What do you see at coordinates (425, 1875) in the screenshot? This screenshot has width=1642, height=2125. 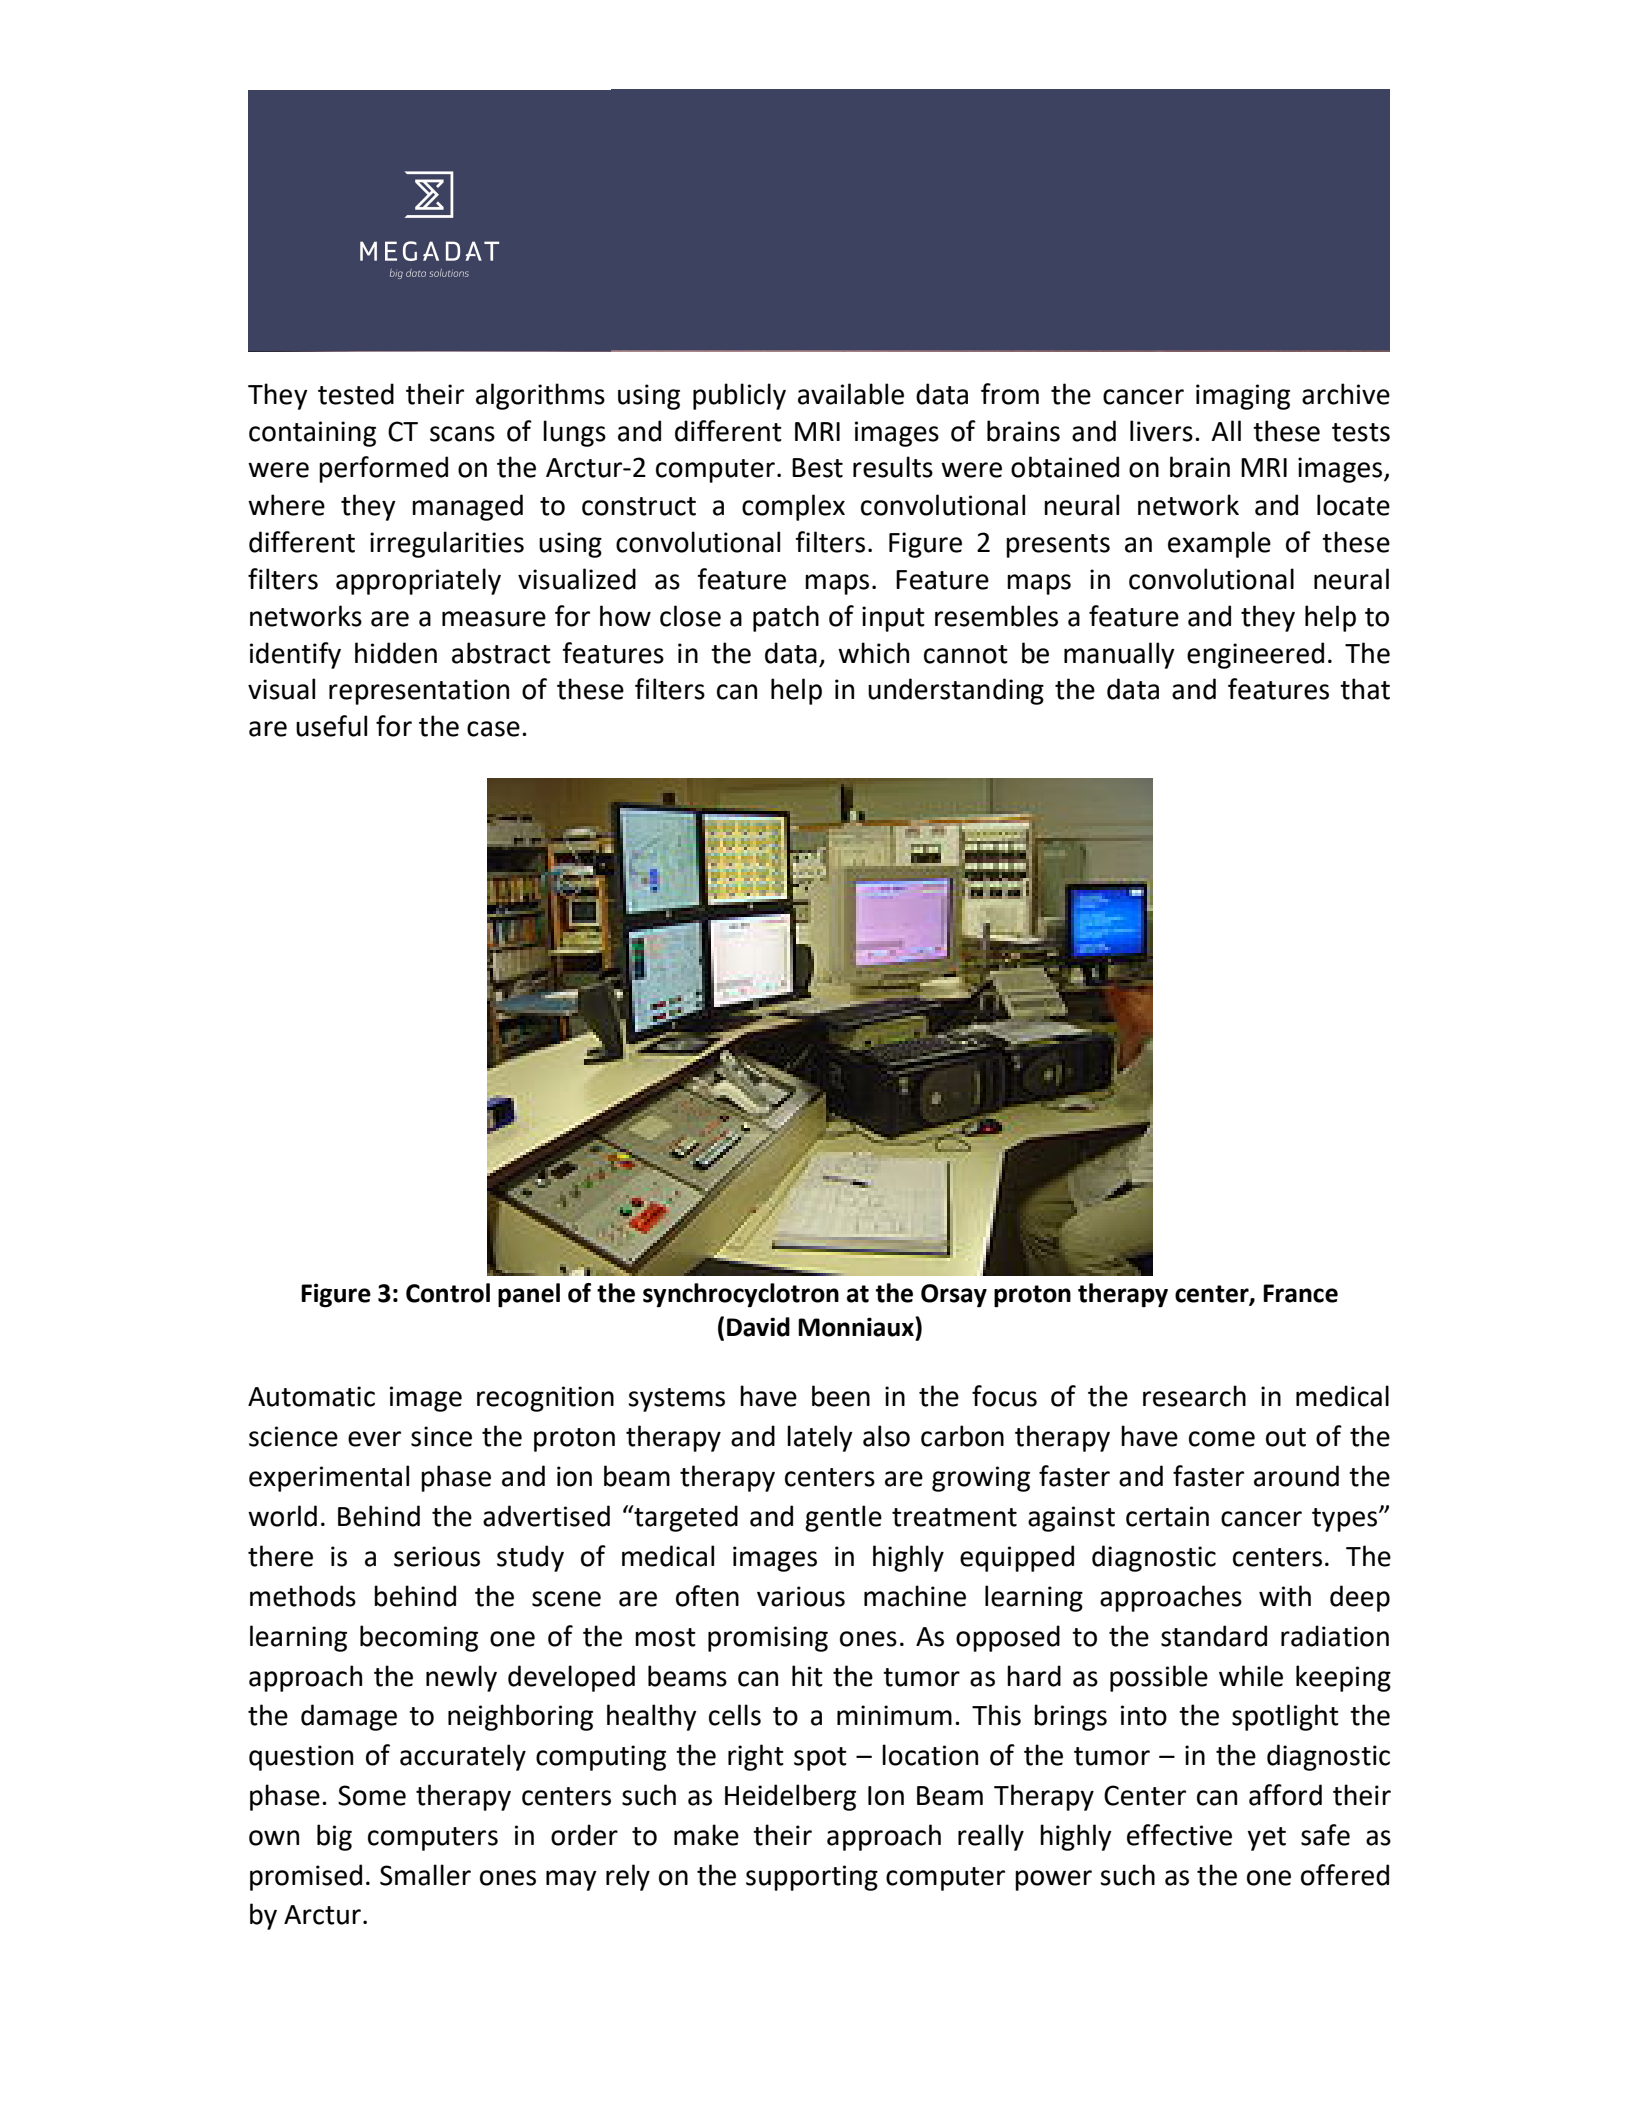 I see `Smaller` at bounding box center [425, 1875].
